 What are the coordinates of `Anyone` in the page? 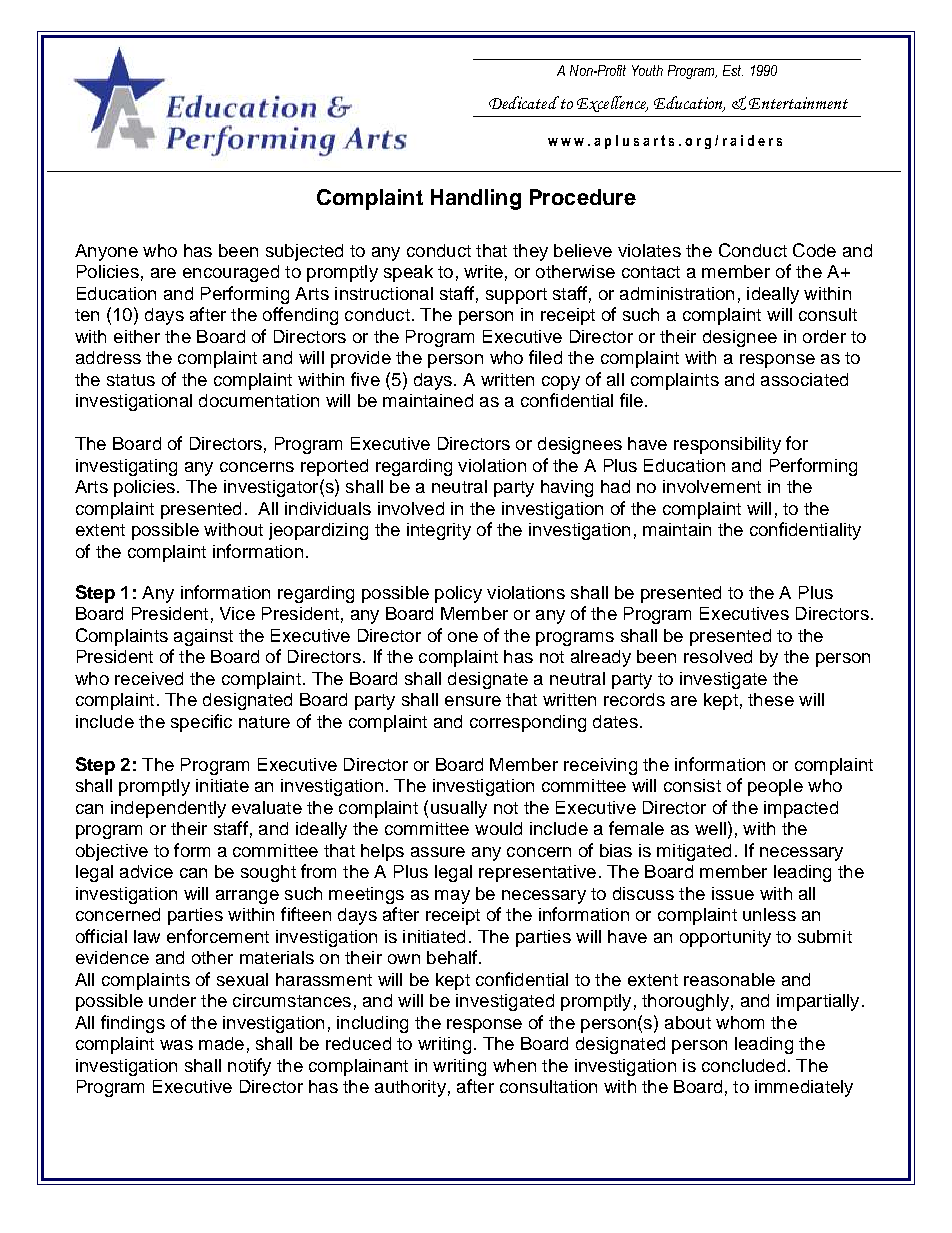 It's located at (106, 252).
